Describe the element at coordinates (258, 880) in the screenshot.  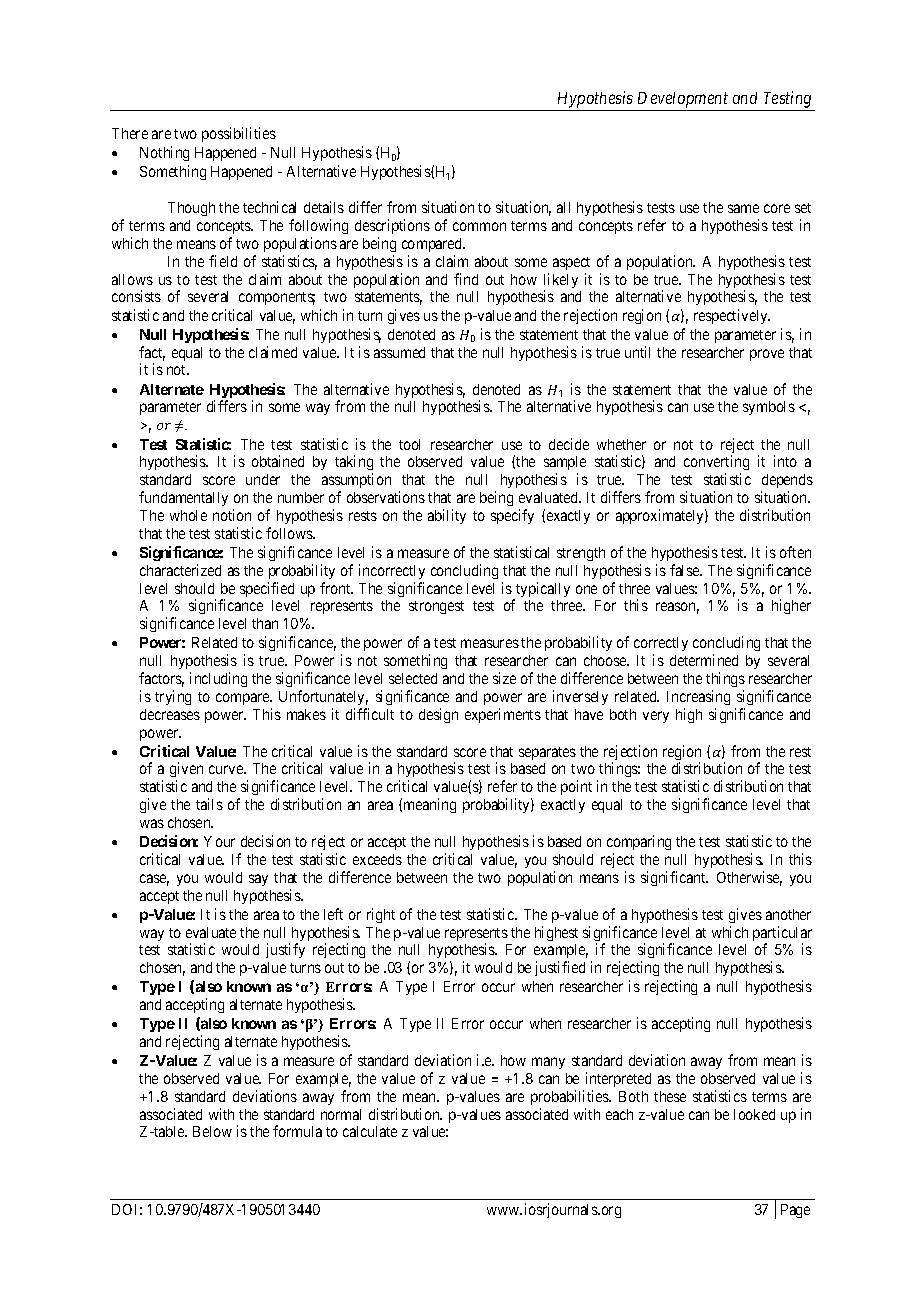
I see `say` at that location.
